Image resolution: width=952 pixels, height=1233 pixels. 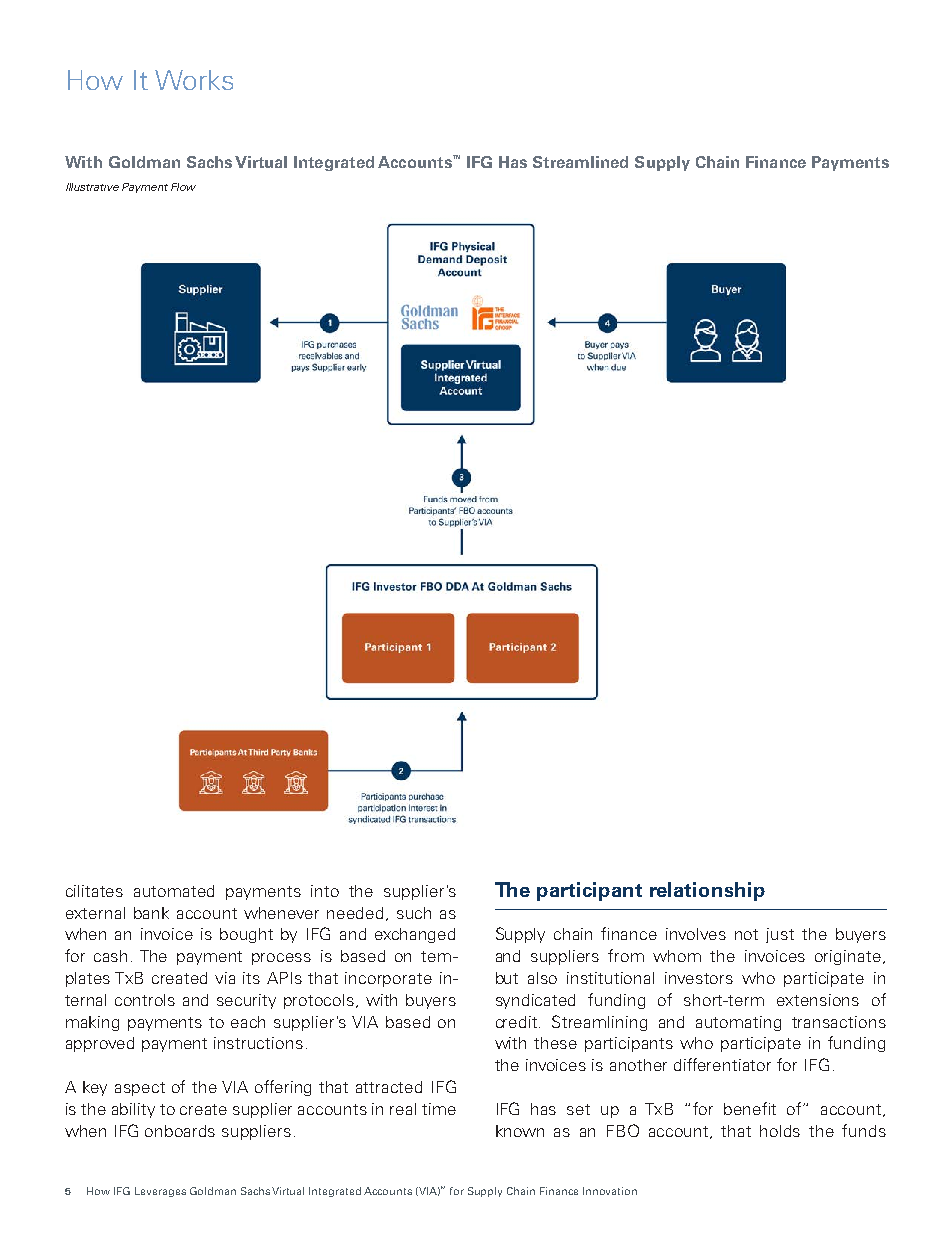 What do you see at coordinates (580, 162) in the screenshot?
I see `Streamlined` at bounding box center [580, 162].
